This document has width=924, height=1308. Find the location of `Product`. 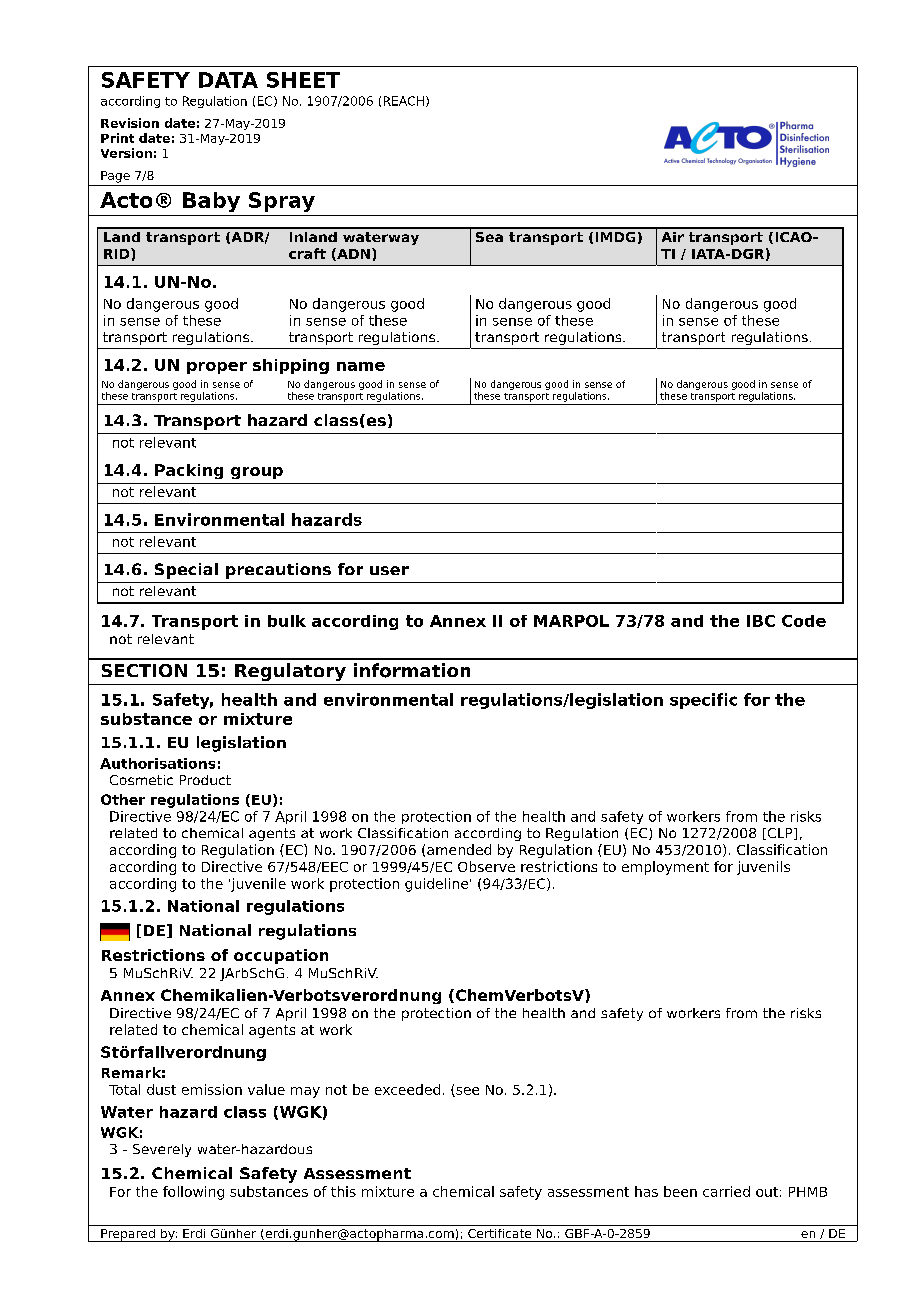

Product is located at coordinates (205, 780).
